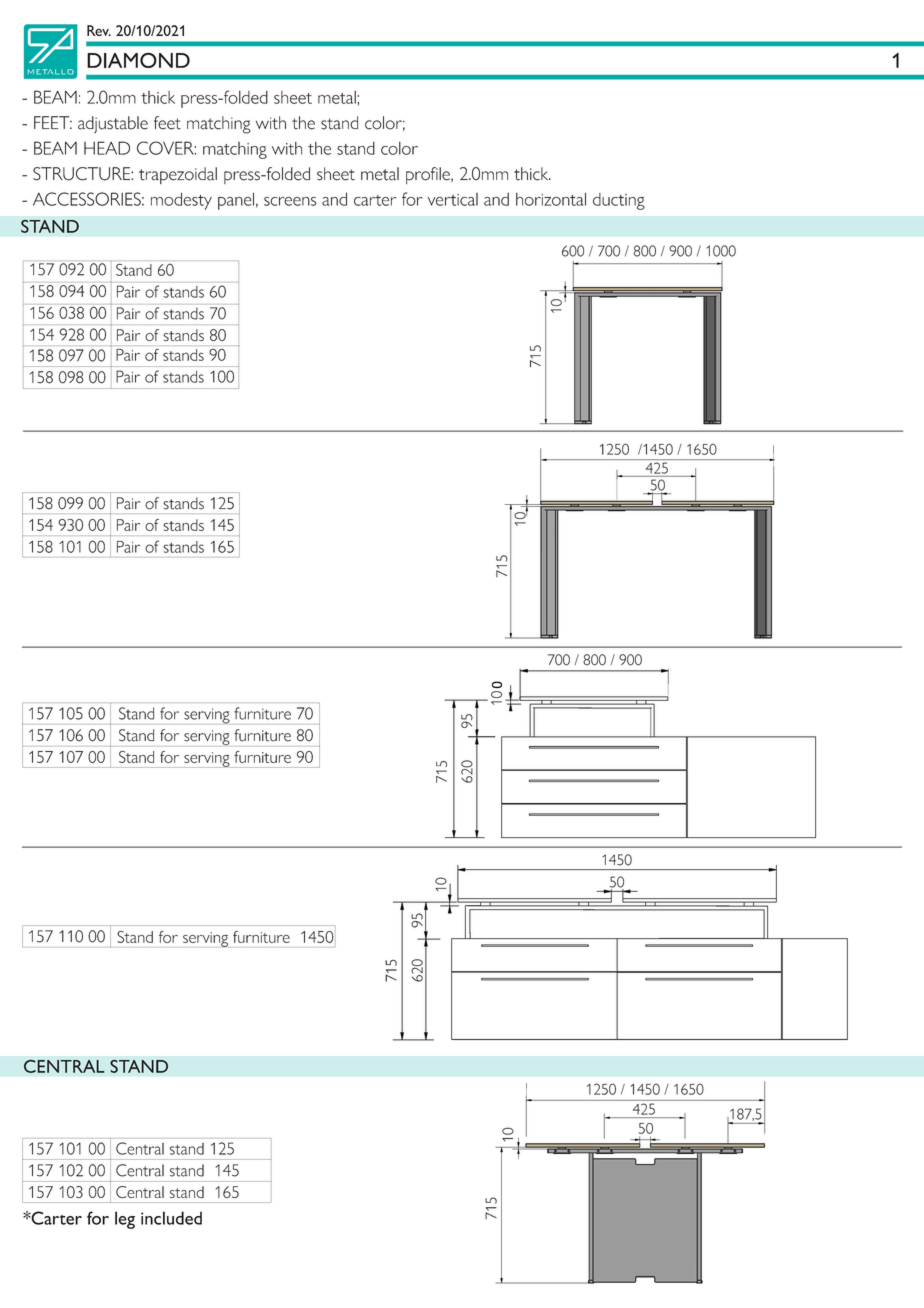 The width and height of the document is (924, 1308). What do you see at coordinates (171, 1218) in the document?
I see `included` at bounding box center [171, 1218].
